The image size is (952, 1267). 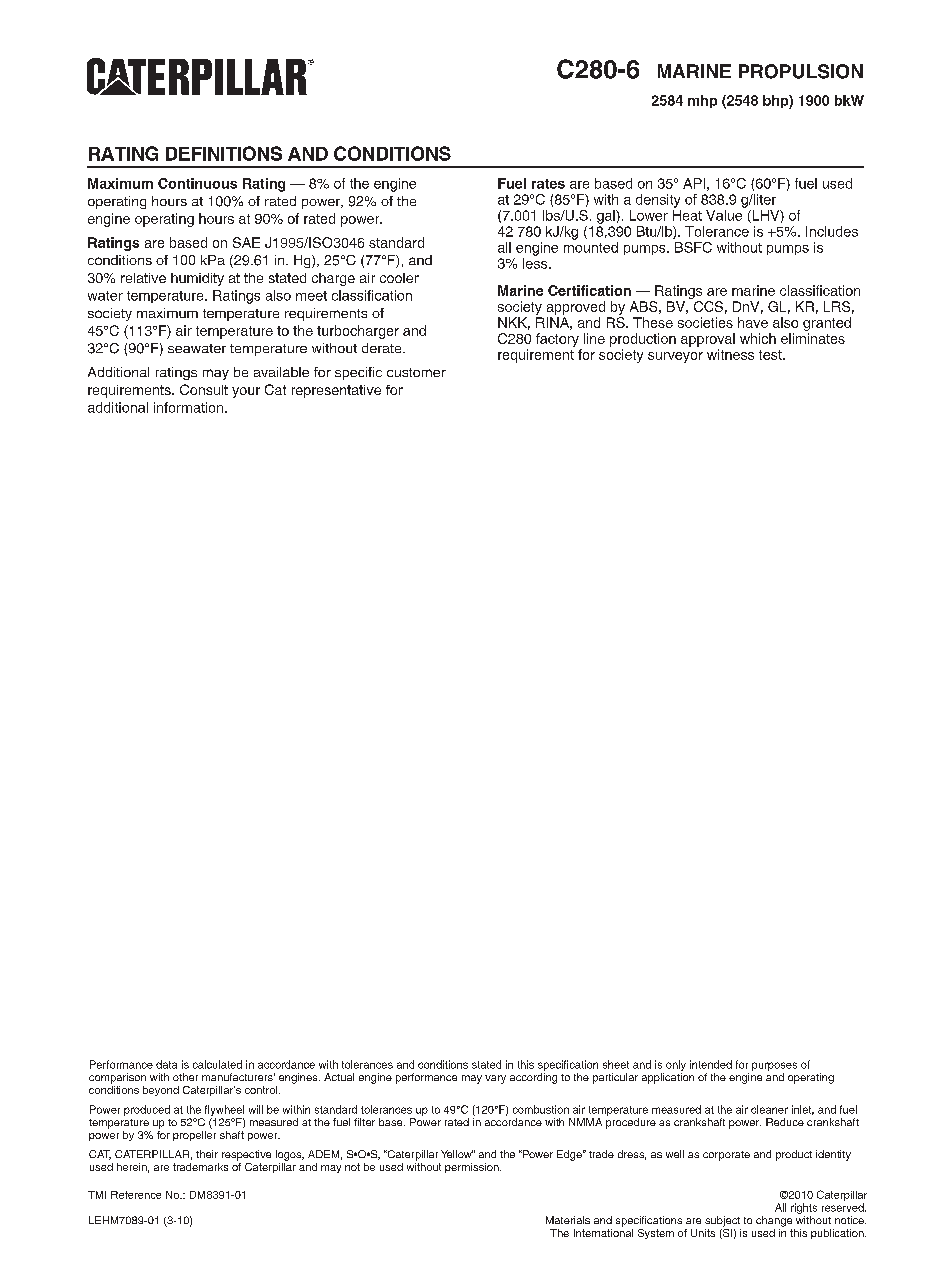 I want to click on data, so click(x=166, y=1064).
